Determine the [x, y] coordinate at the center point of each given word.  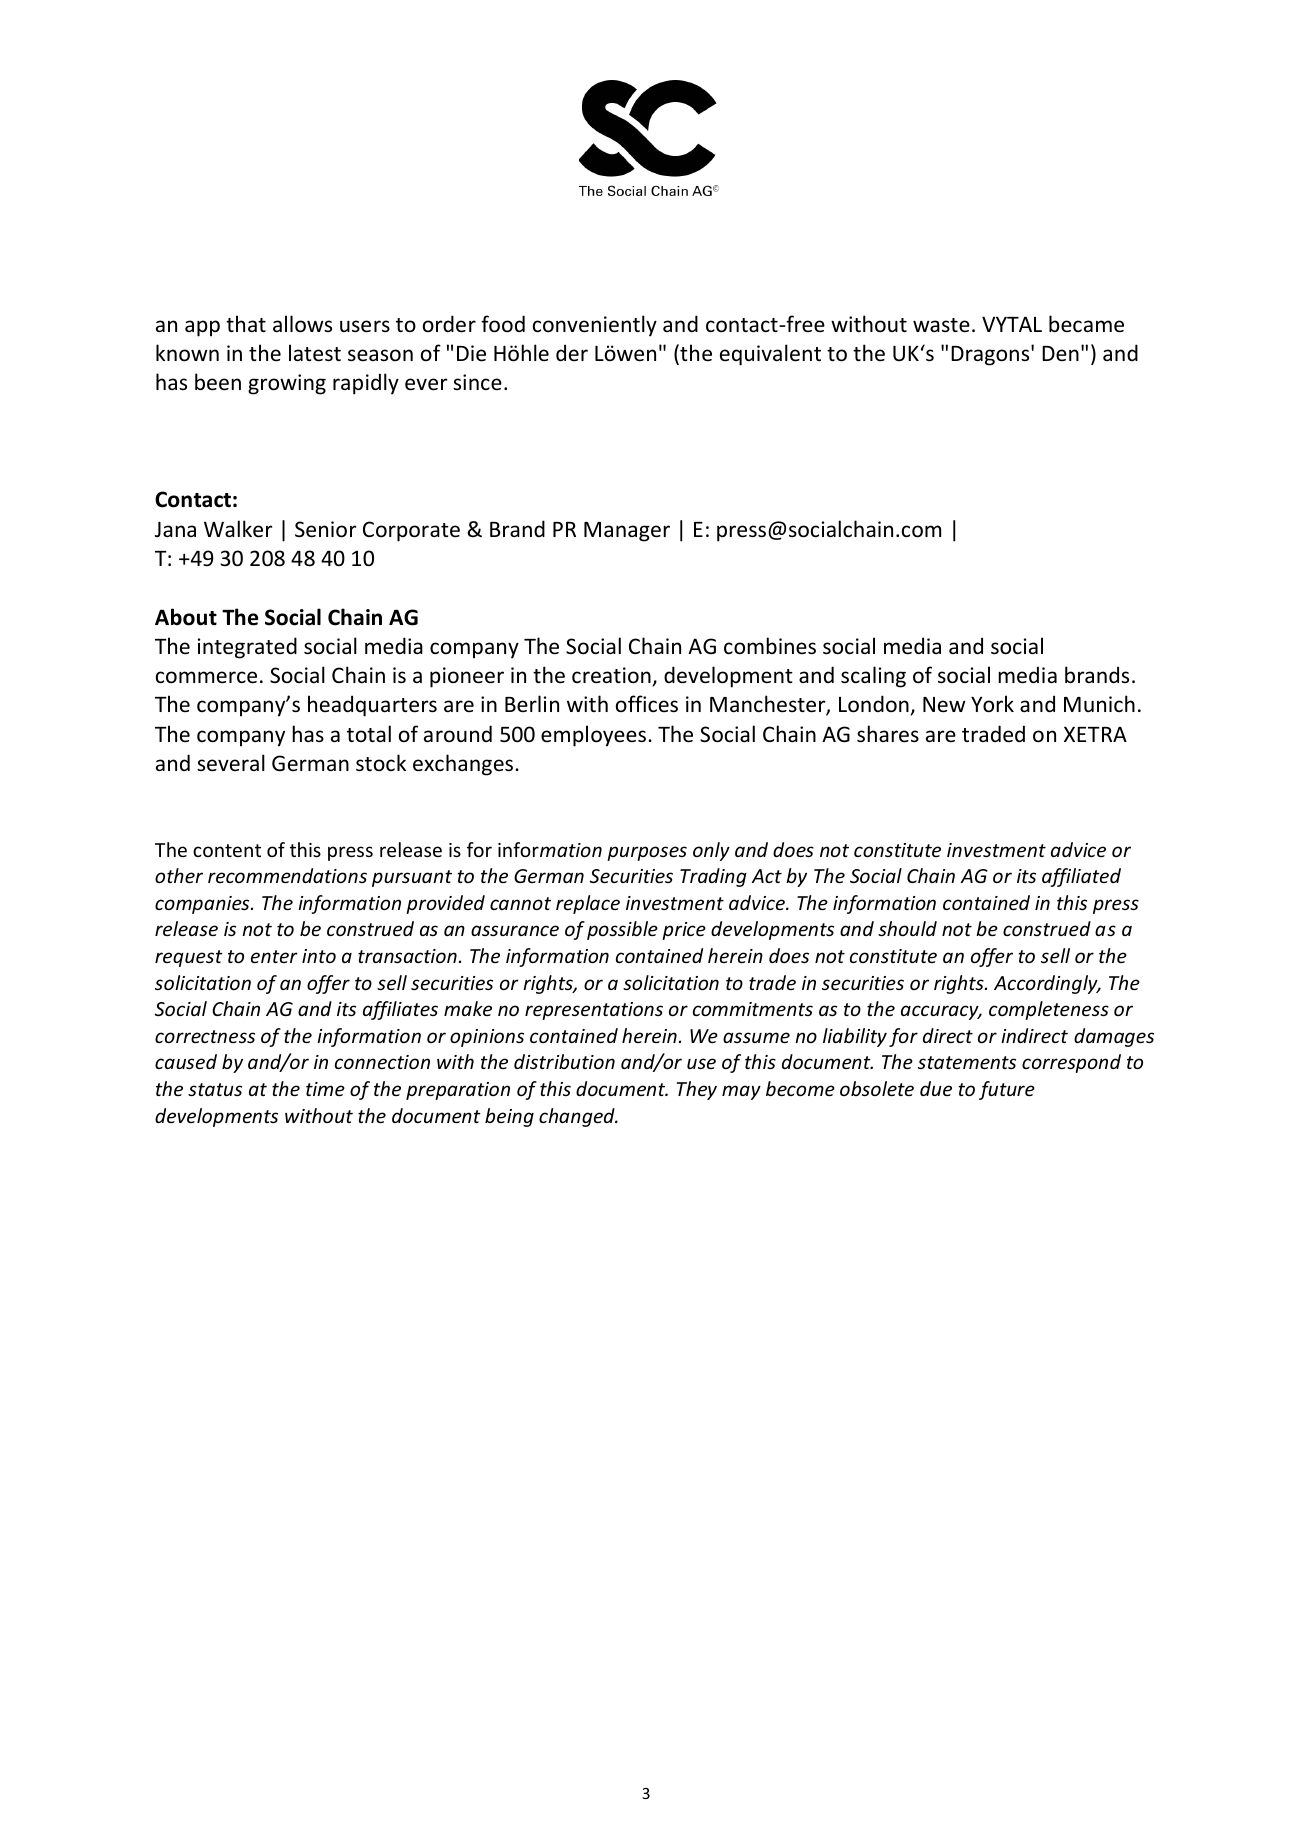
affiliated [1081, 877]
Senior [325, 529]
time [325, 1089]
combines [770, 646]
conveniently [595, 326]
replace [588, 904]
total [369, 733]
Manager [627, 532]
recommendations [287, 875]
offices [647, 704]
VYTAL [1012, 324]
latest [315, 353]
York [992, 704]
